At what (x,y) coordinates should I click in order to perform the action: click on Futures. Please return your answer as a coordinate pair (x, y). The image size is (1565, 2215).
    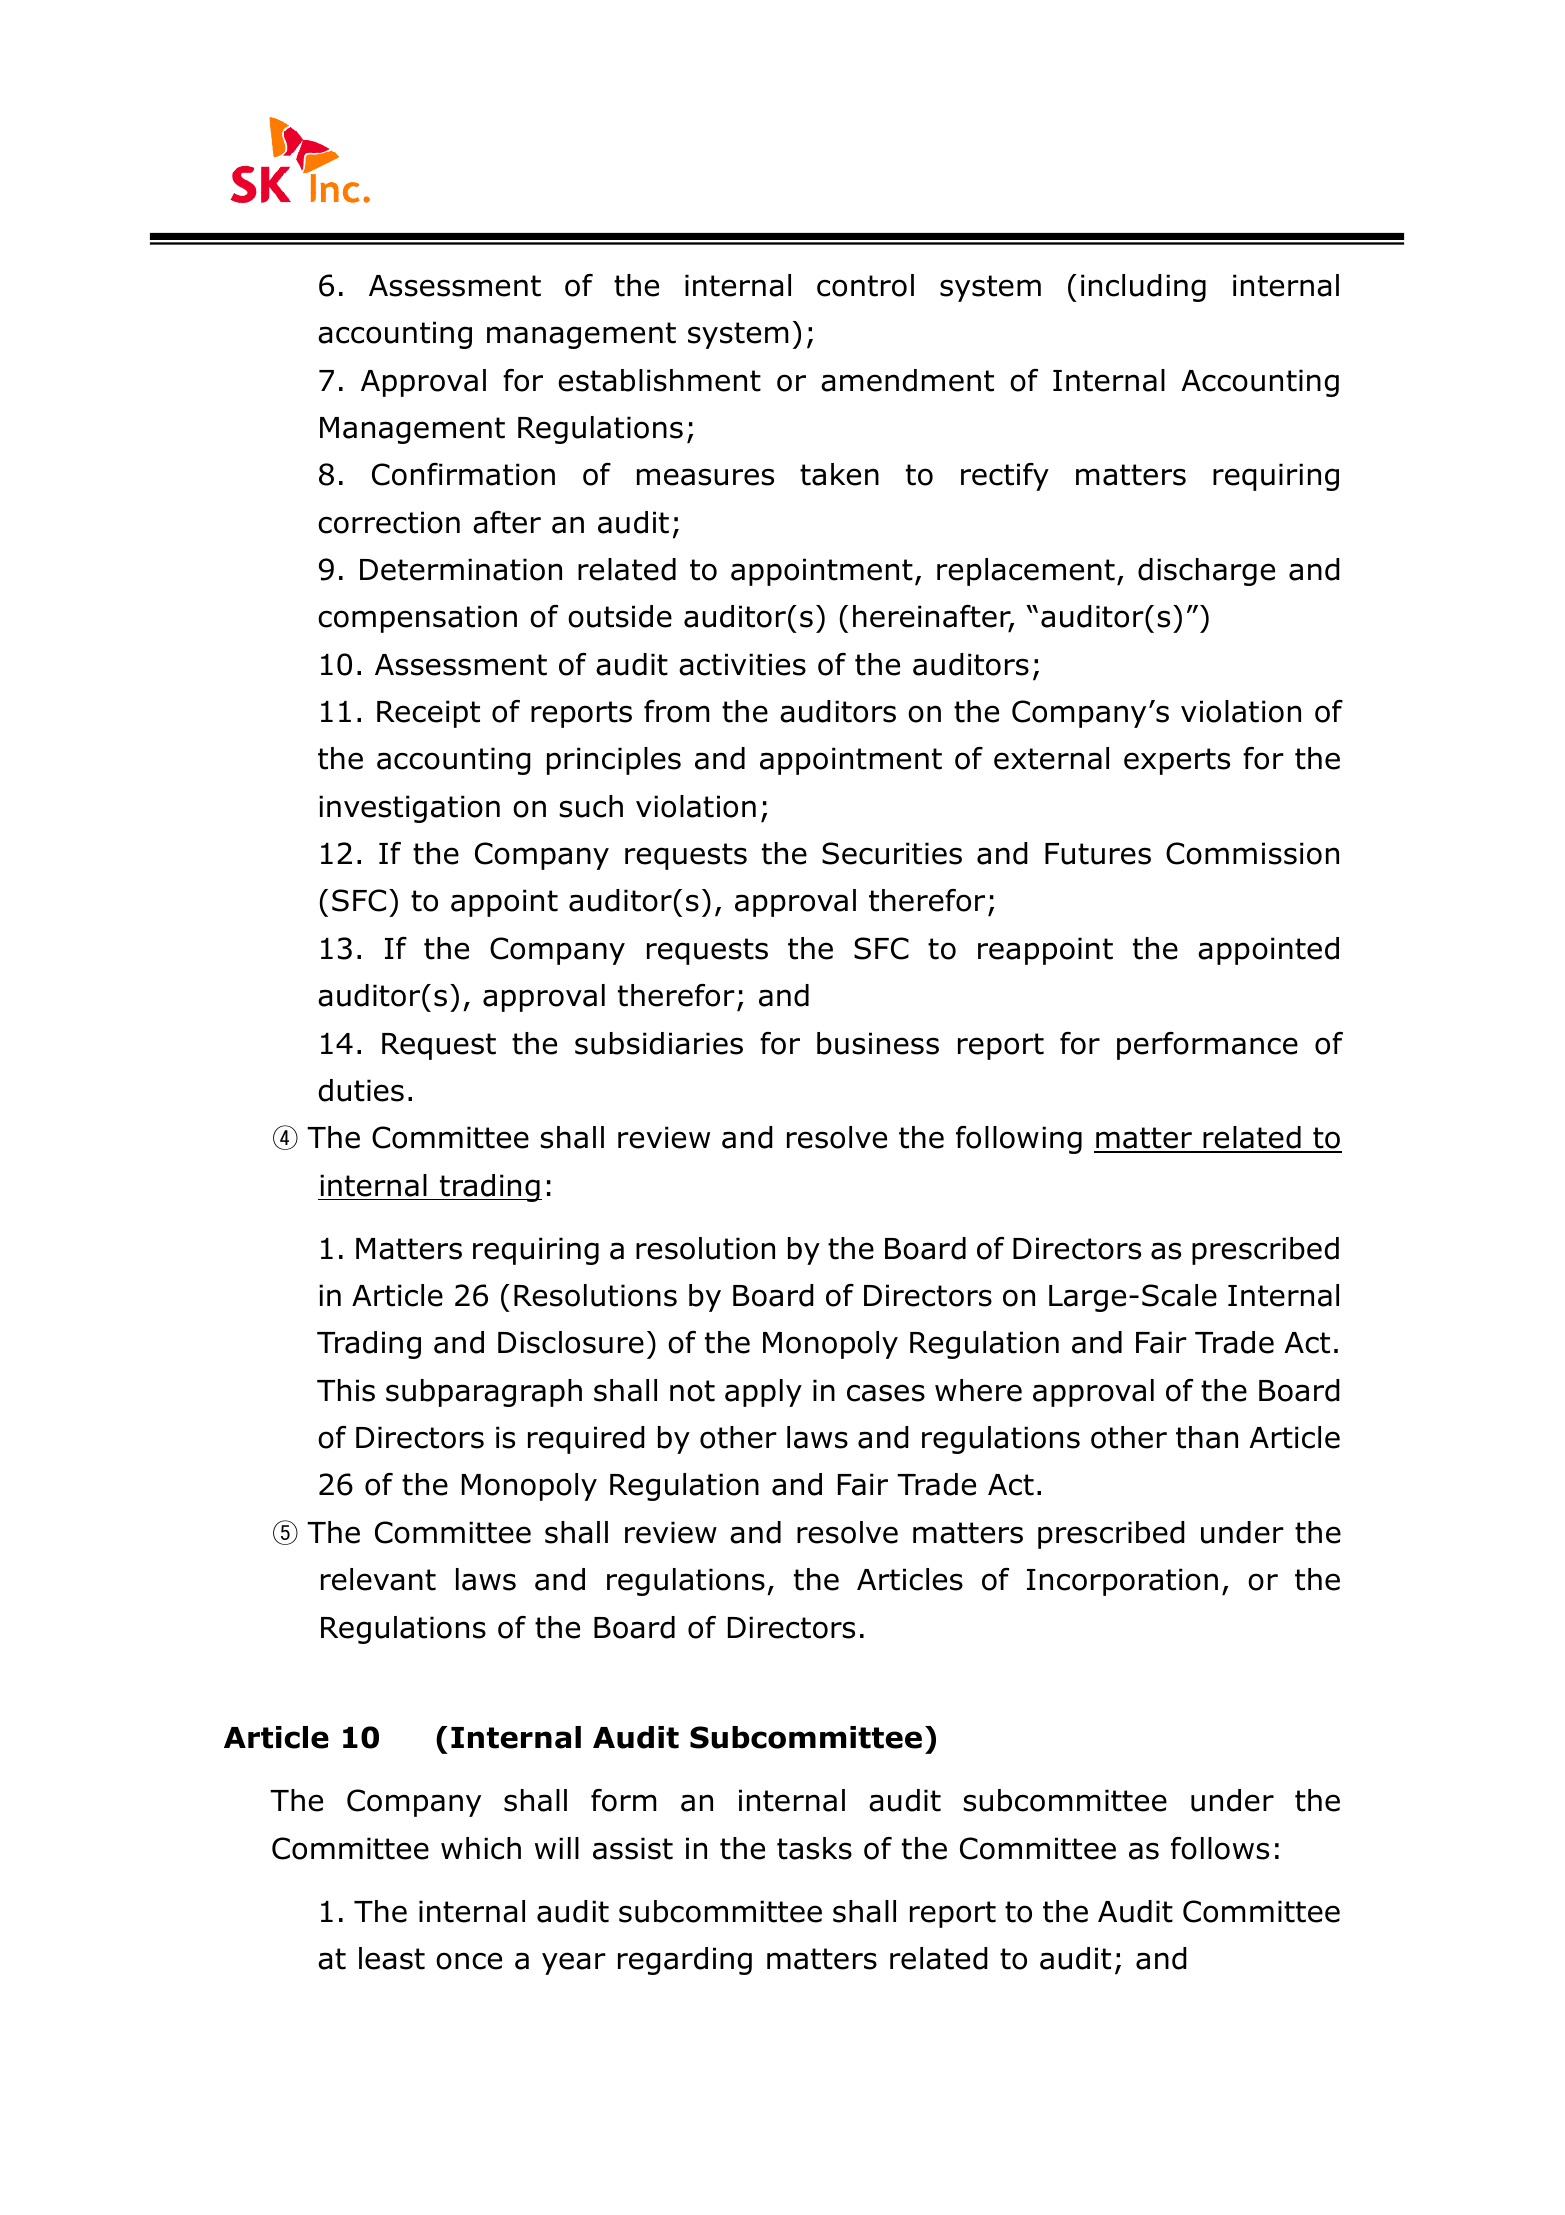
    Looking at the image, I should click on (1098, 854).
